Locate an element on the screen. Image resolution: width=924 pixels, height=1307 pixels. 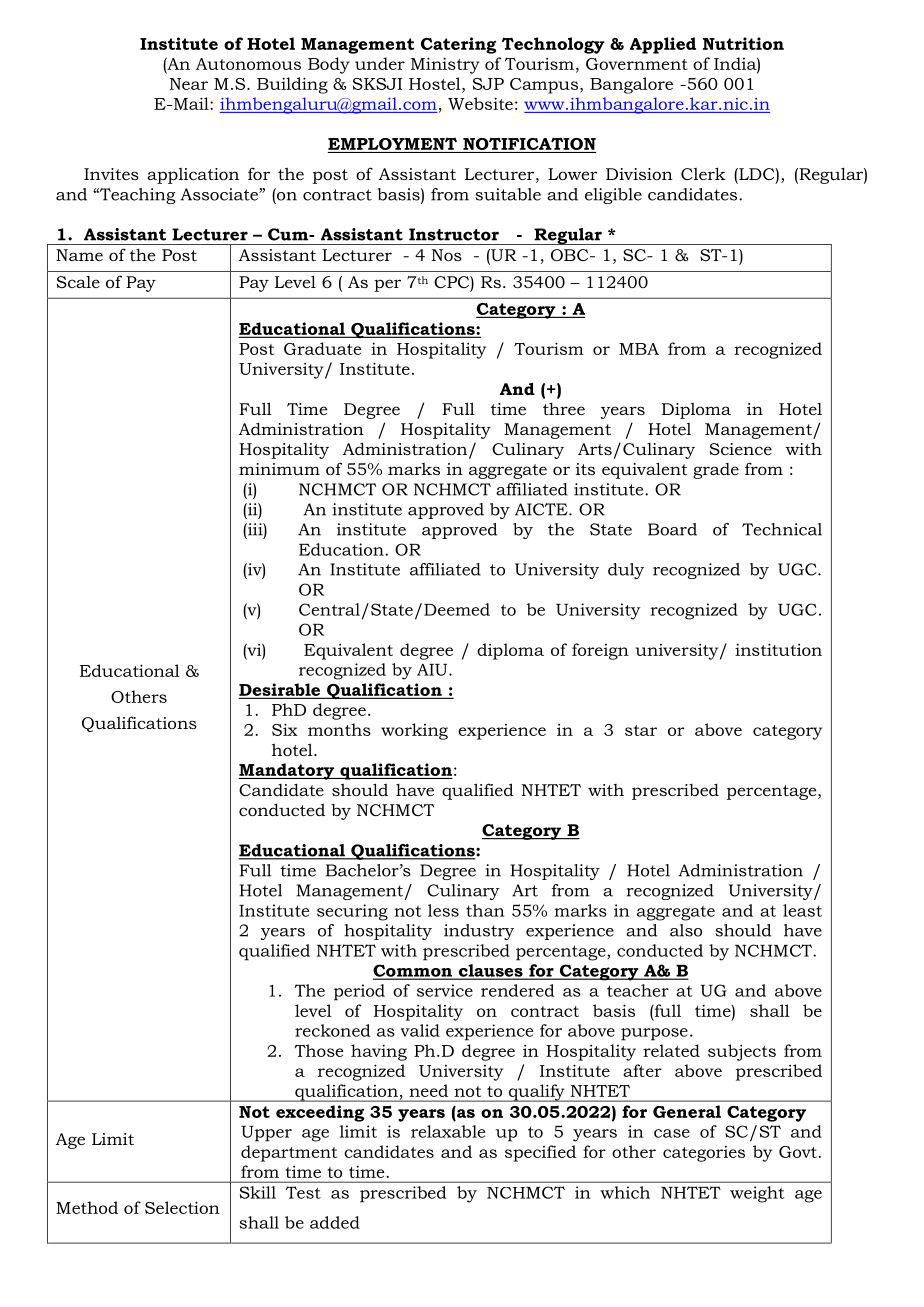
Selection is located at coordinates (182, 1207).
